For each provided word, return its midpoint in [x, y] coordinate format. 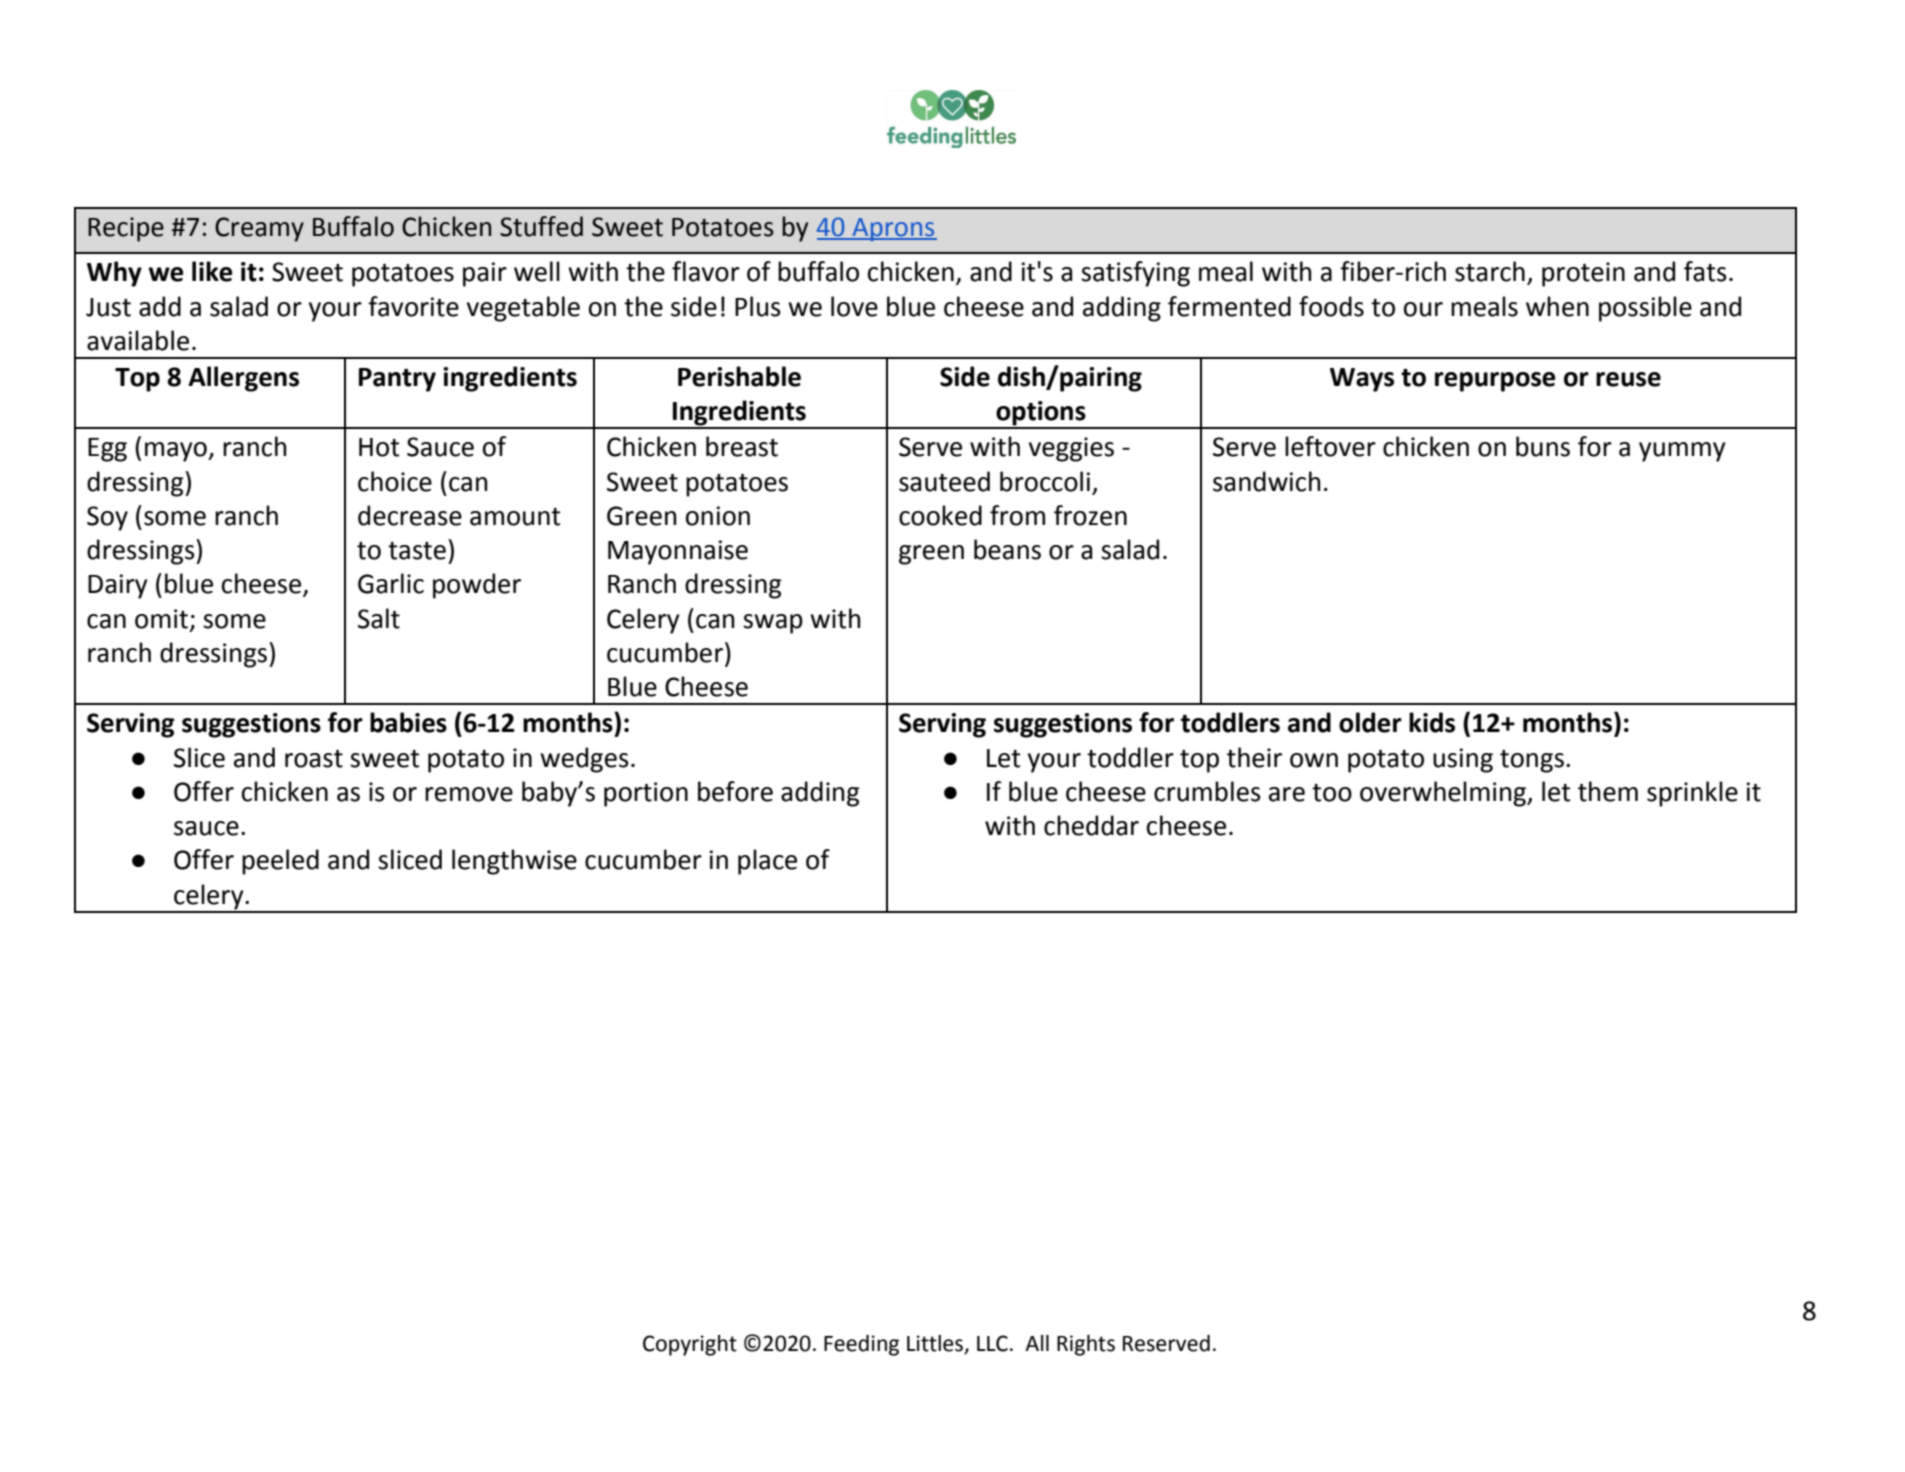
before [735, 791]
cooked [940, 515]
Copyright [690, 1345]
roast [314, 759]
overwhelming [1444, 794]
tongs [1532, 761]
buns [1543, 446]
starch [1490, 271]
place [767, 862]
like [212, 271]
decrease [410, 515]
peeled [280, 862]
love [854, 306]
